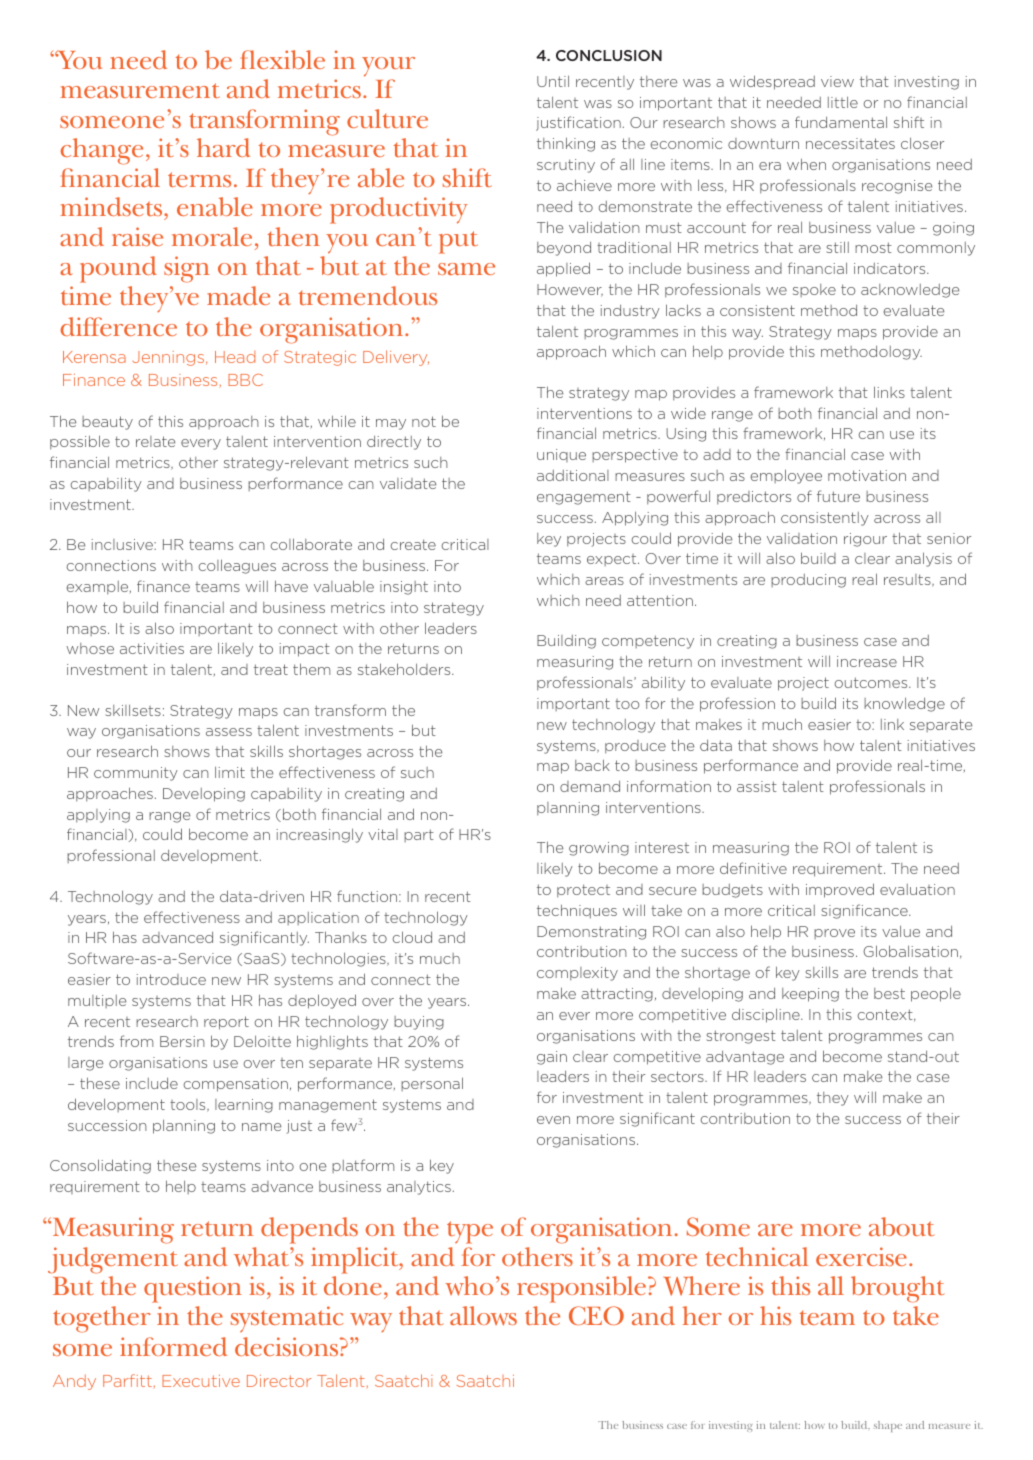 The height and width of the screenshot is (1460, 1033). Describe the element at coordinates (584, 498) in the screenshot. I see `engagement` at that location.
